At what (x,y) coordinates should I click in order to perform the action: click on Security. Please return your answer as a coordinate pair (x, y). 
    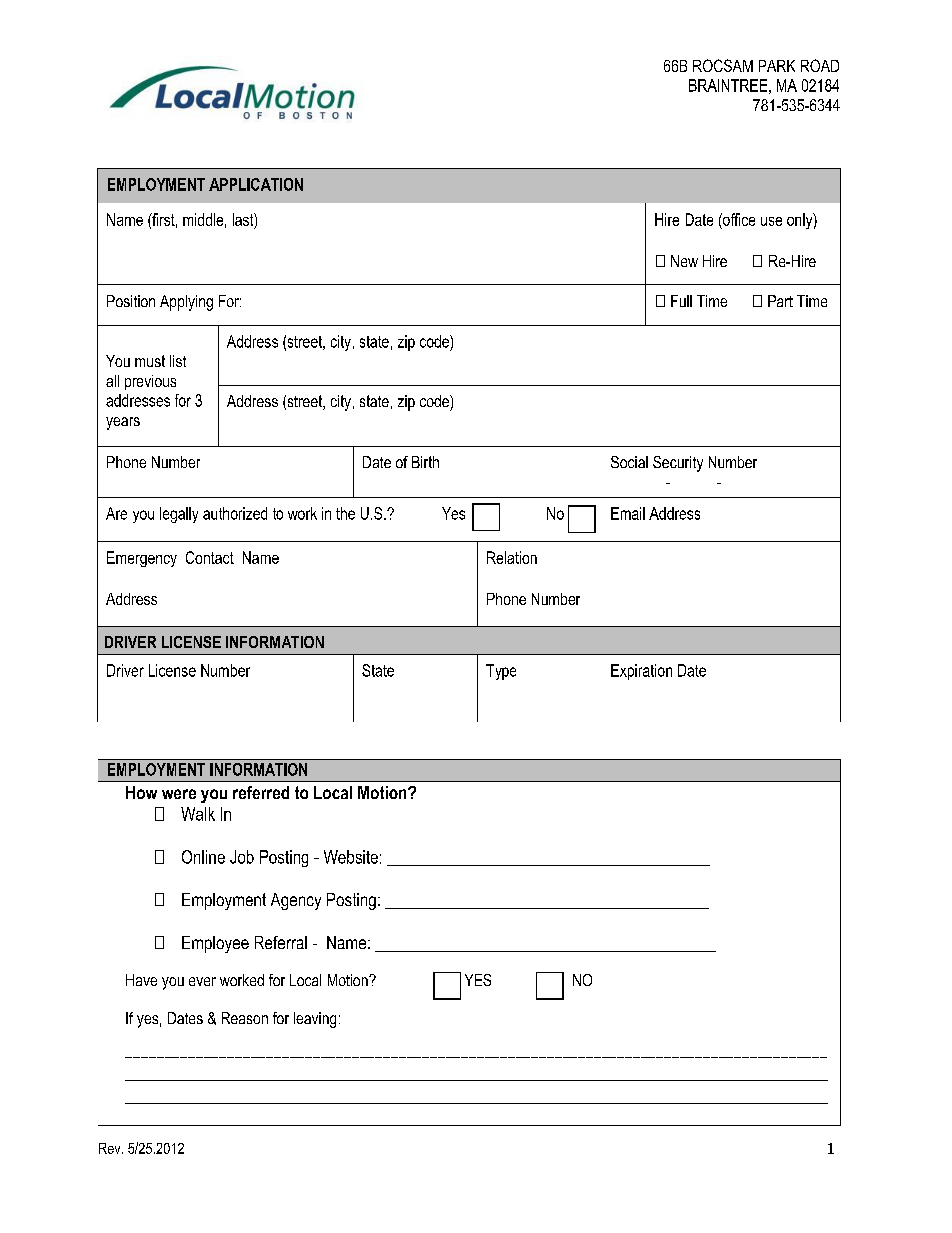
    Looking at the image, I should click on (678, 464).
